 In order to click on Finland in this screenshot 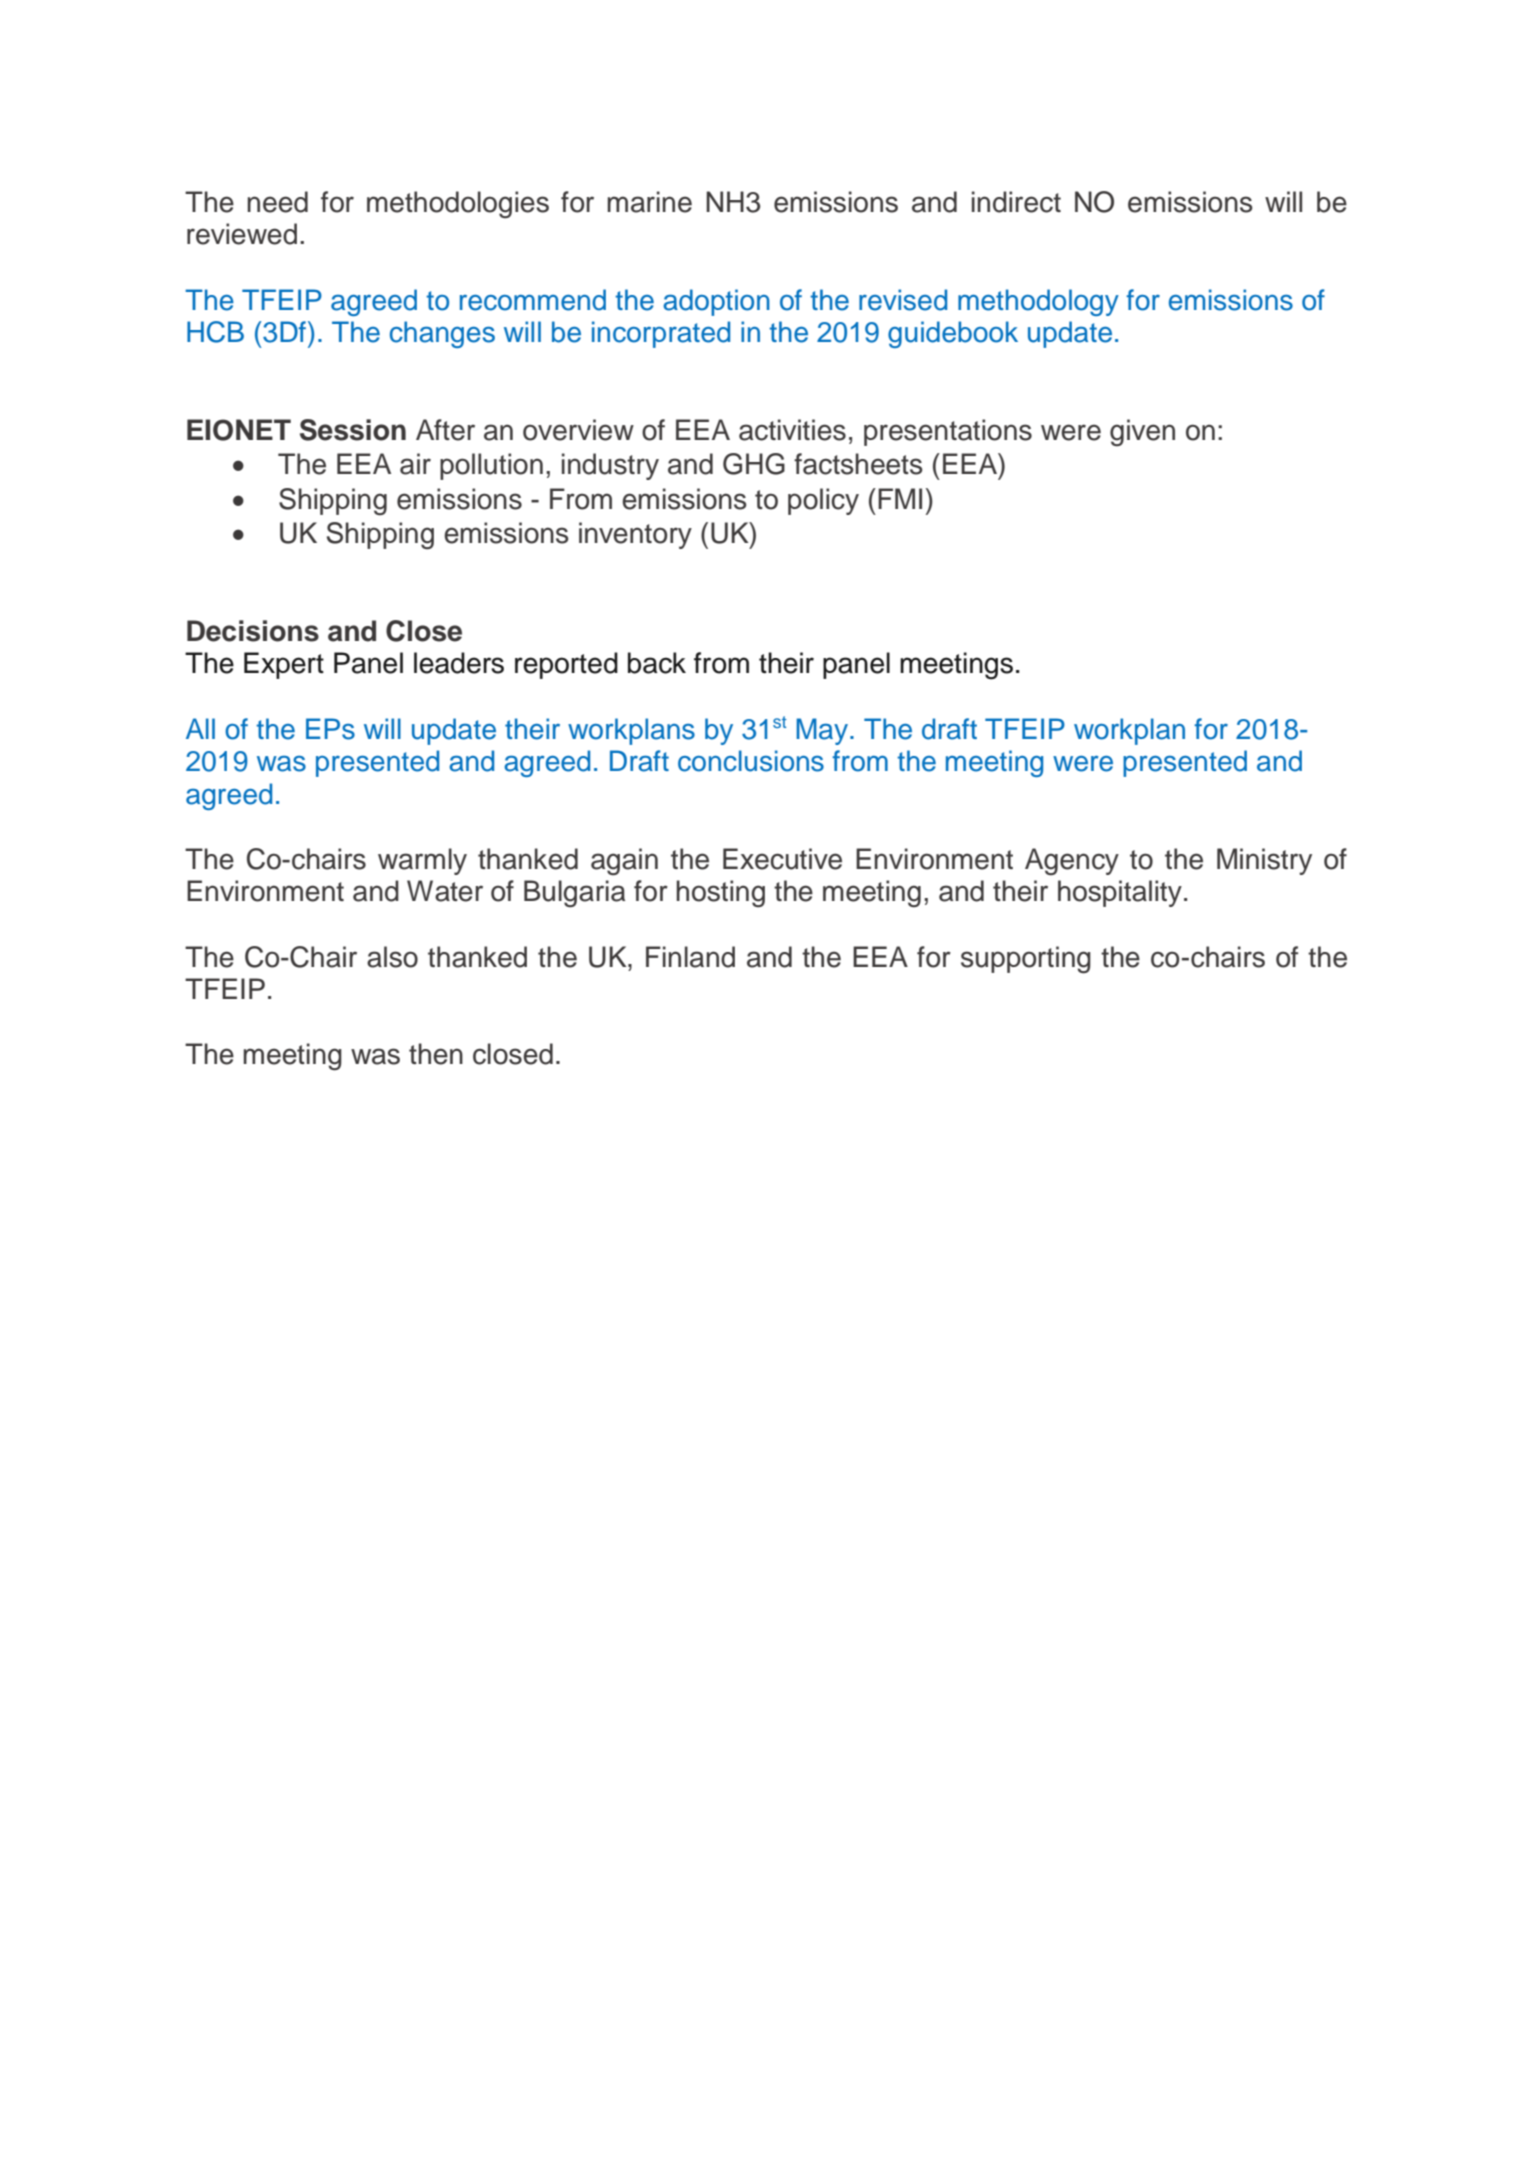, I will do `click(690, 957)`.
